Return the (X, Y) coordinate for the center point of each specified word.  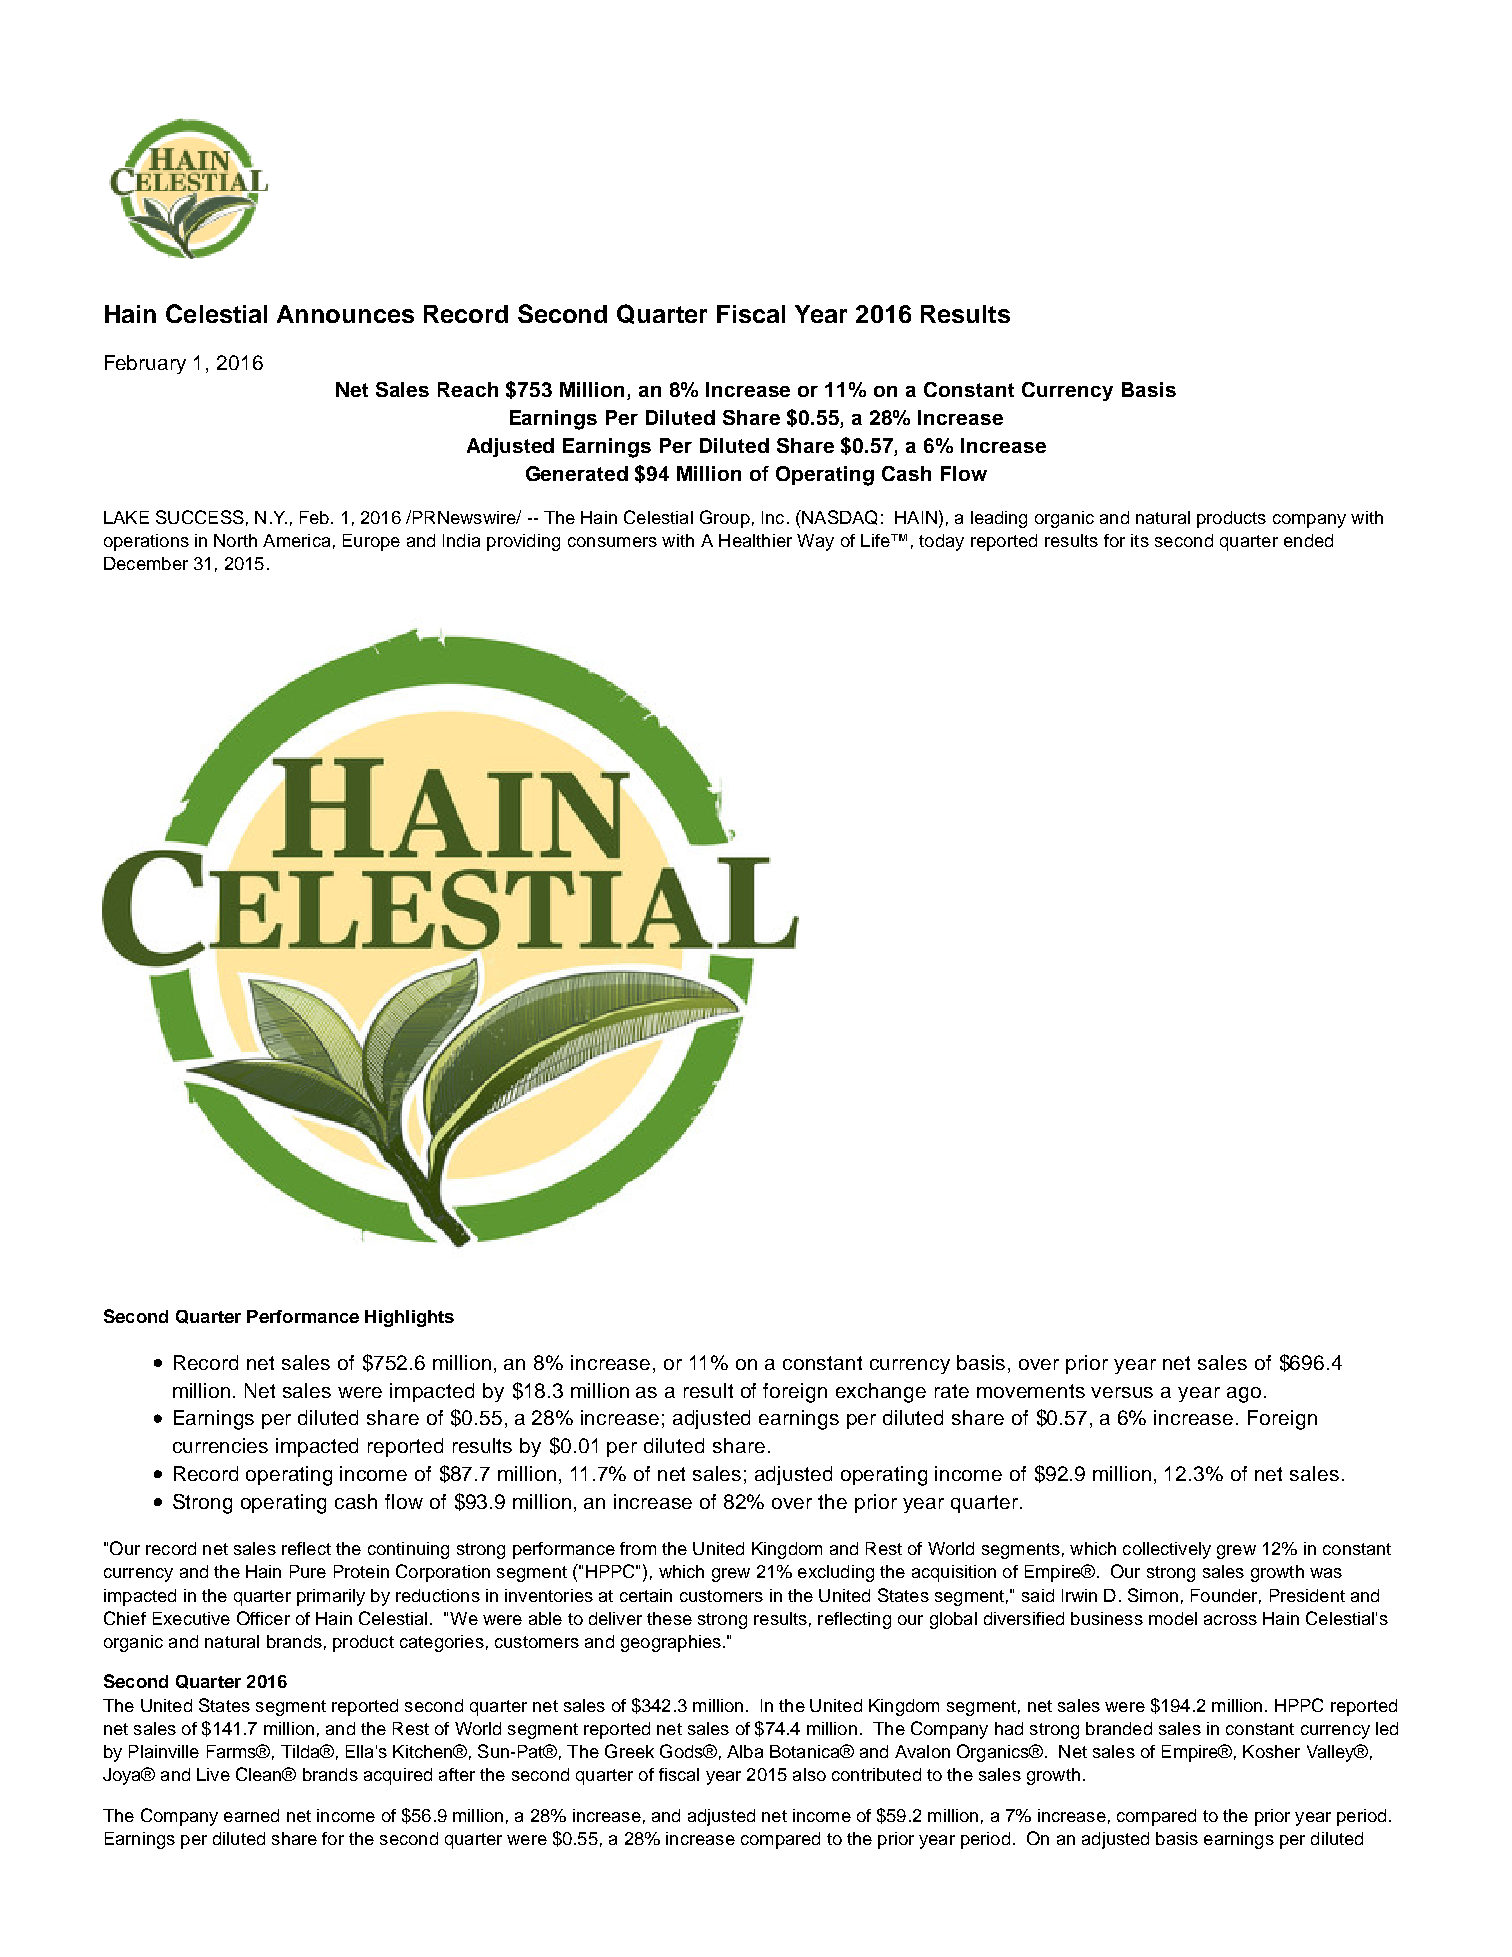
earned (251, 1815)
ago (1244, 1395)
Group (725, 519)
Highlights (409, 1318)
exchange (881, 1393)
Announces (345, 314)
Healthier (755, 540)
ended (1308, 540)
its (1140, 540)
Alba (745, 1751)
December (146, 563)
